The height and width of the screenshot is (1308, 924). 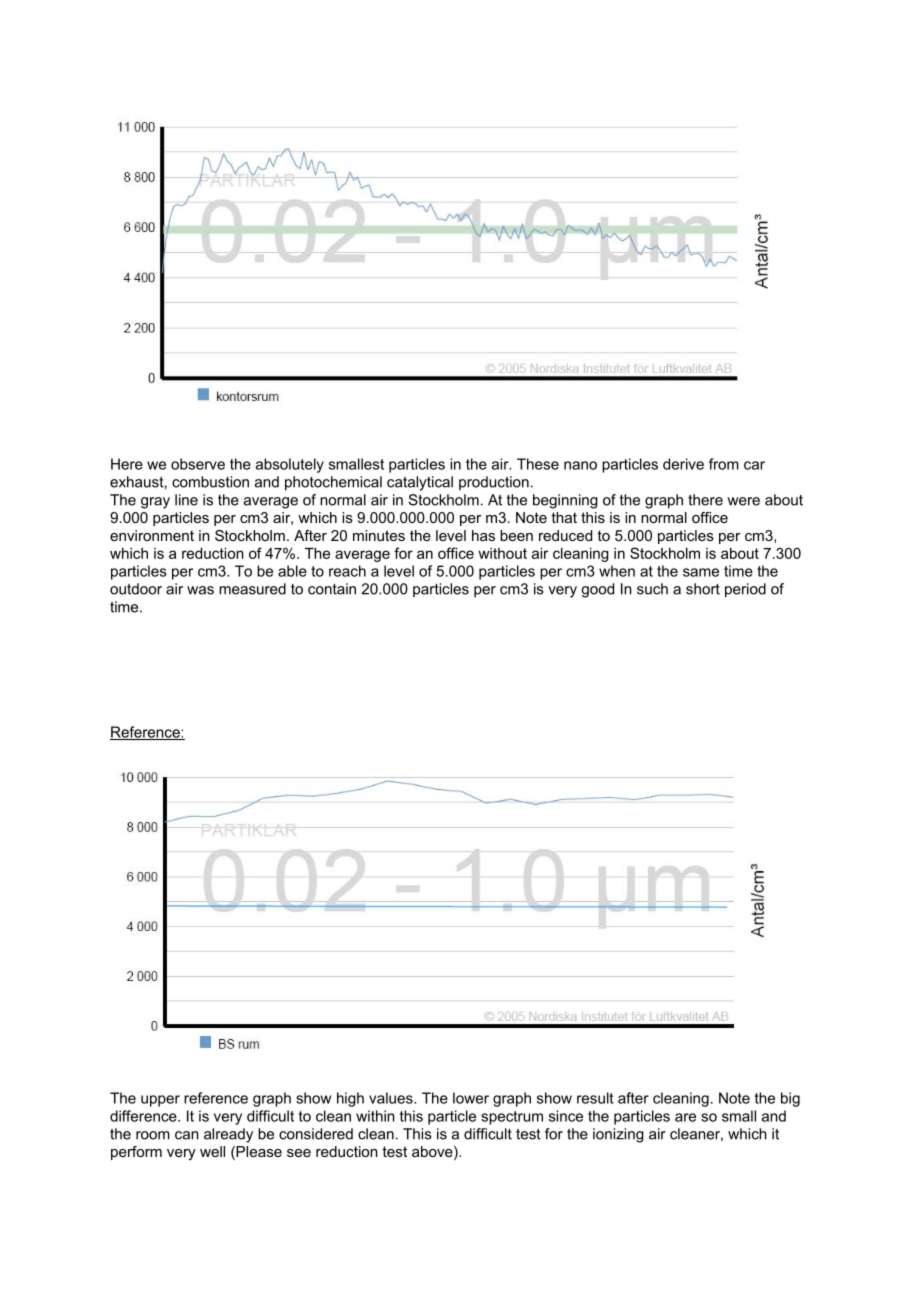 What do you see at coordinates (210, 482) in the screenshot?
I see `combustion` at bounding box center [210, 482].
